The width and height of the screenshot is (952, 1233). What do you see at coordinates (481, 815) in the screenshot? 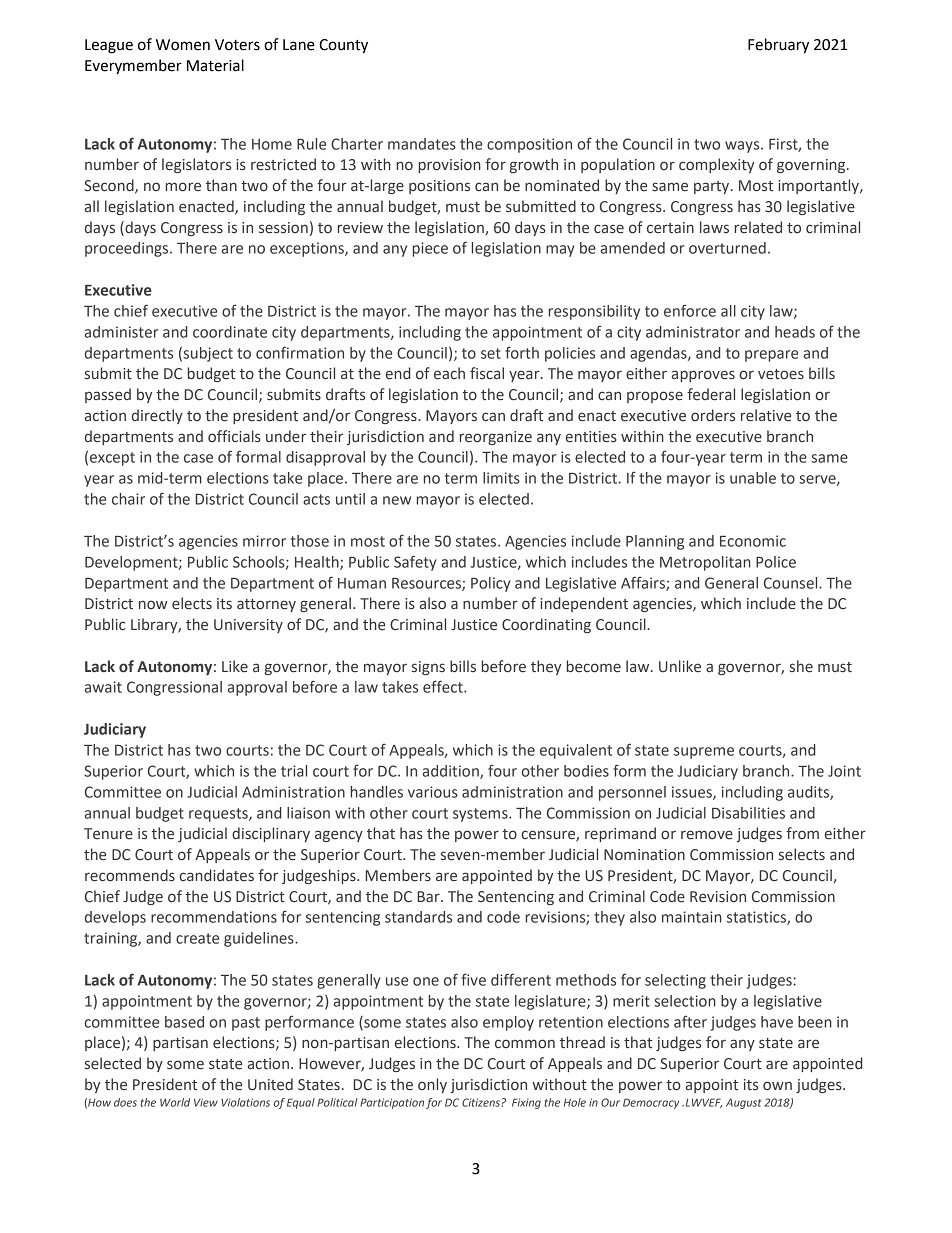
I see `systems` at bounding box center [481, 815].
